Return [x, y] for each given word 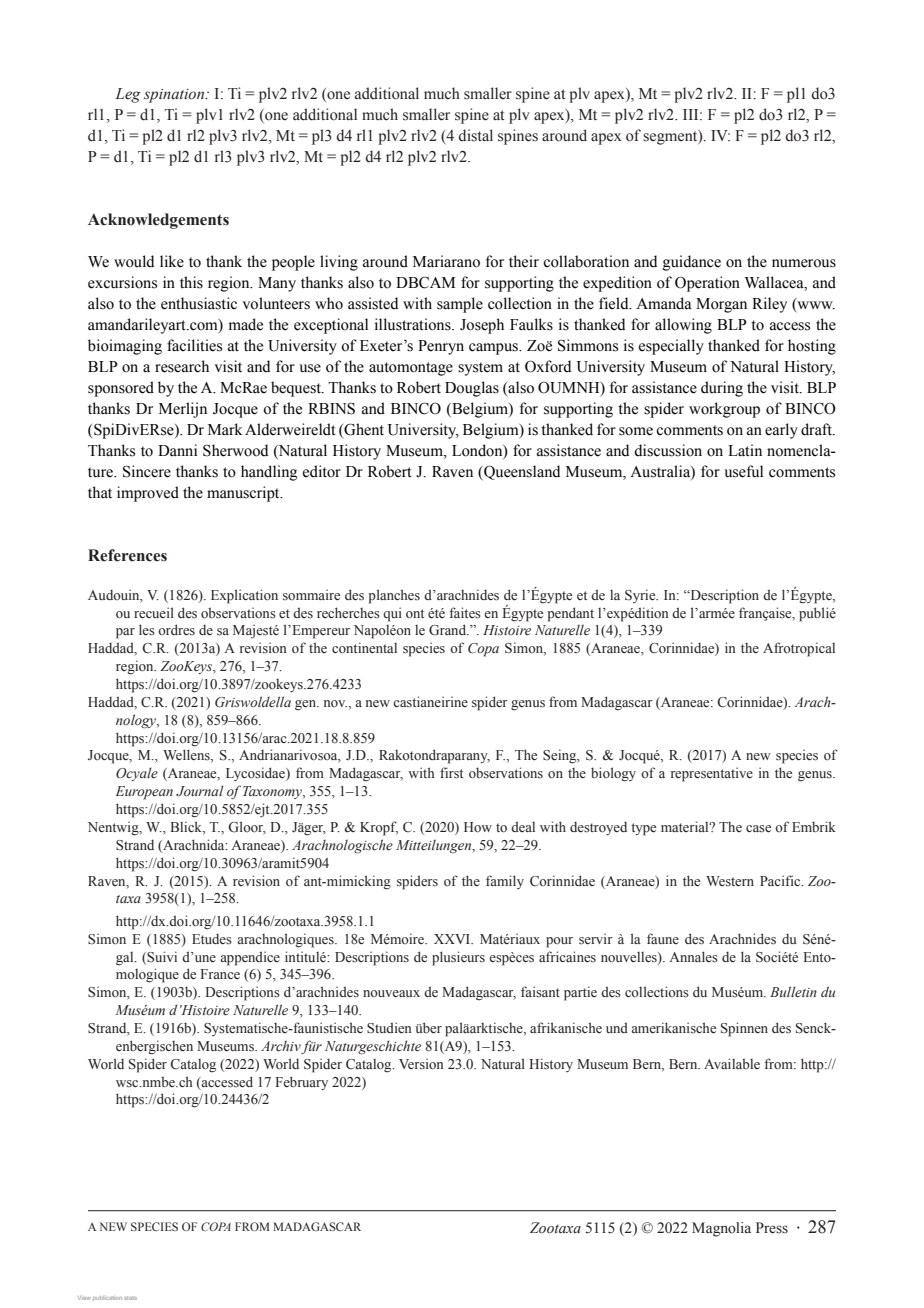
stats [130, 1298]
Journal [200, 790]
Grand [449, 630]
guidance [692, 263]
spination [175, 96]
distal [475, 135]
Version [421, 1064]
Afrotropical [799, 649]
